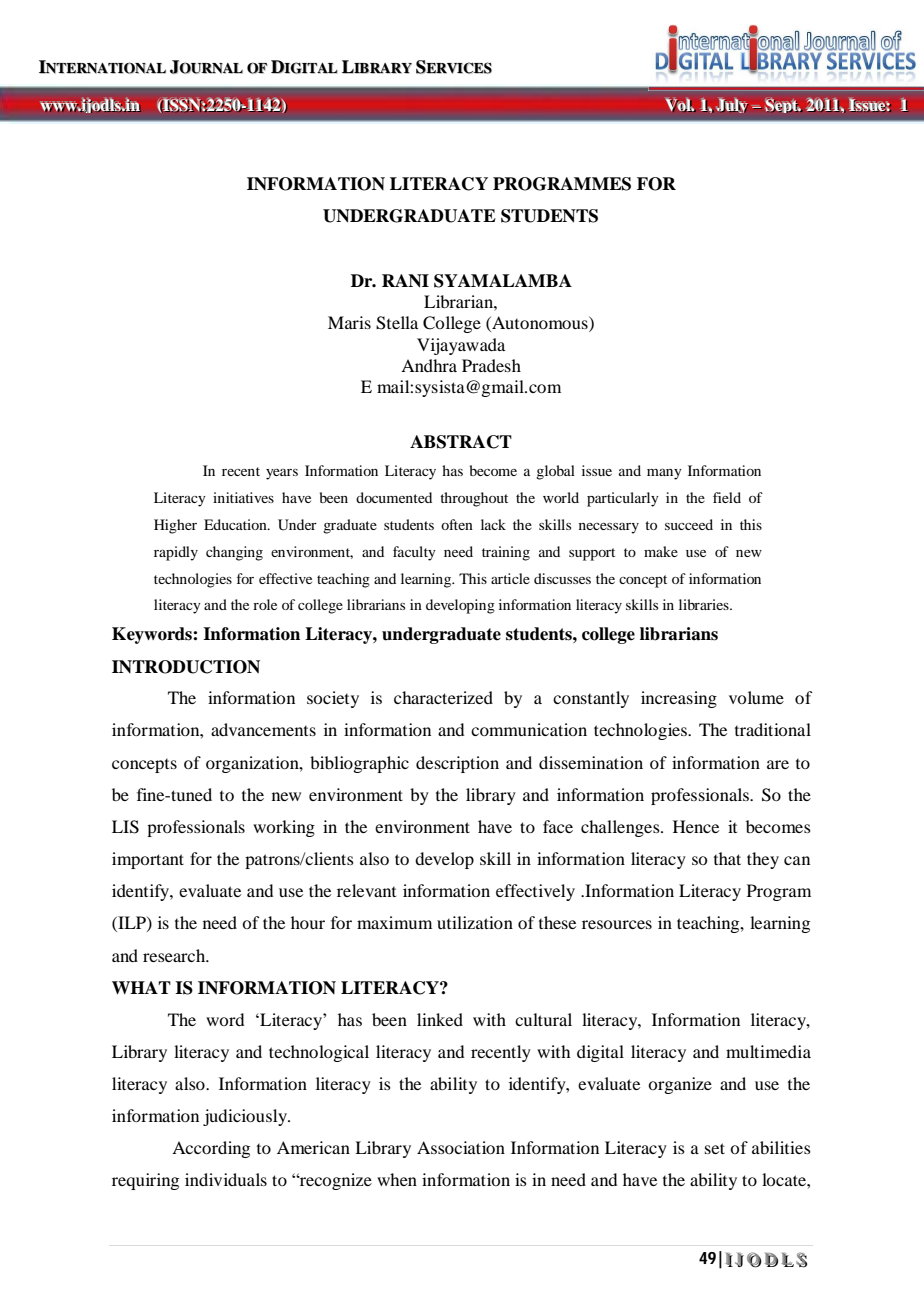  What do you see at coordinates (491, 365) in the document?
I see `Pradesh` at bounding box center [491, 365].
